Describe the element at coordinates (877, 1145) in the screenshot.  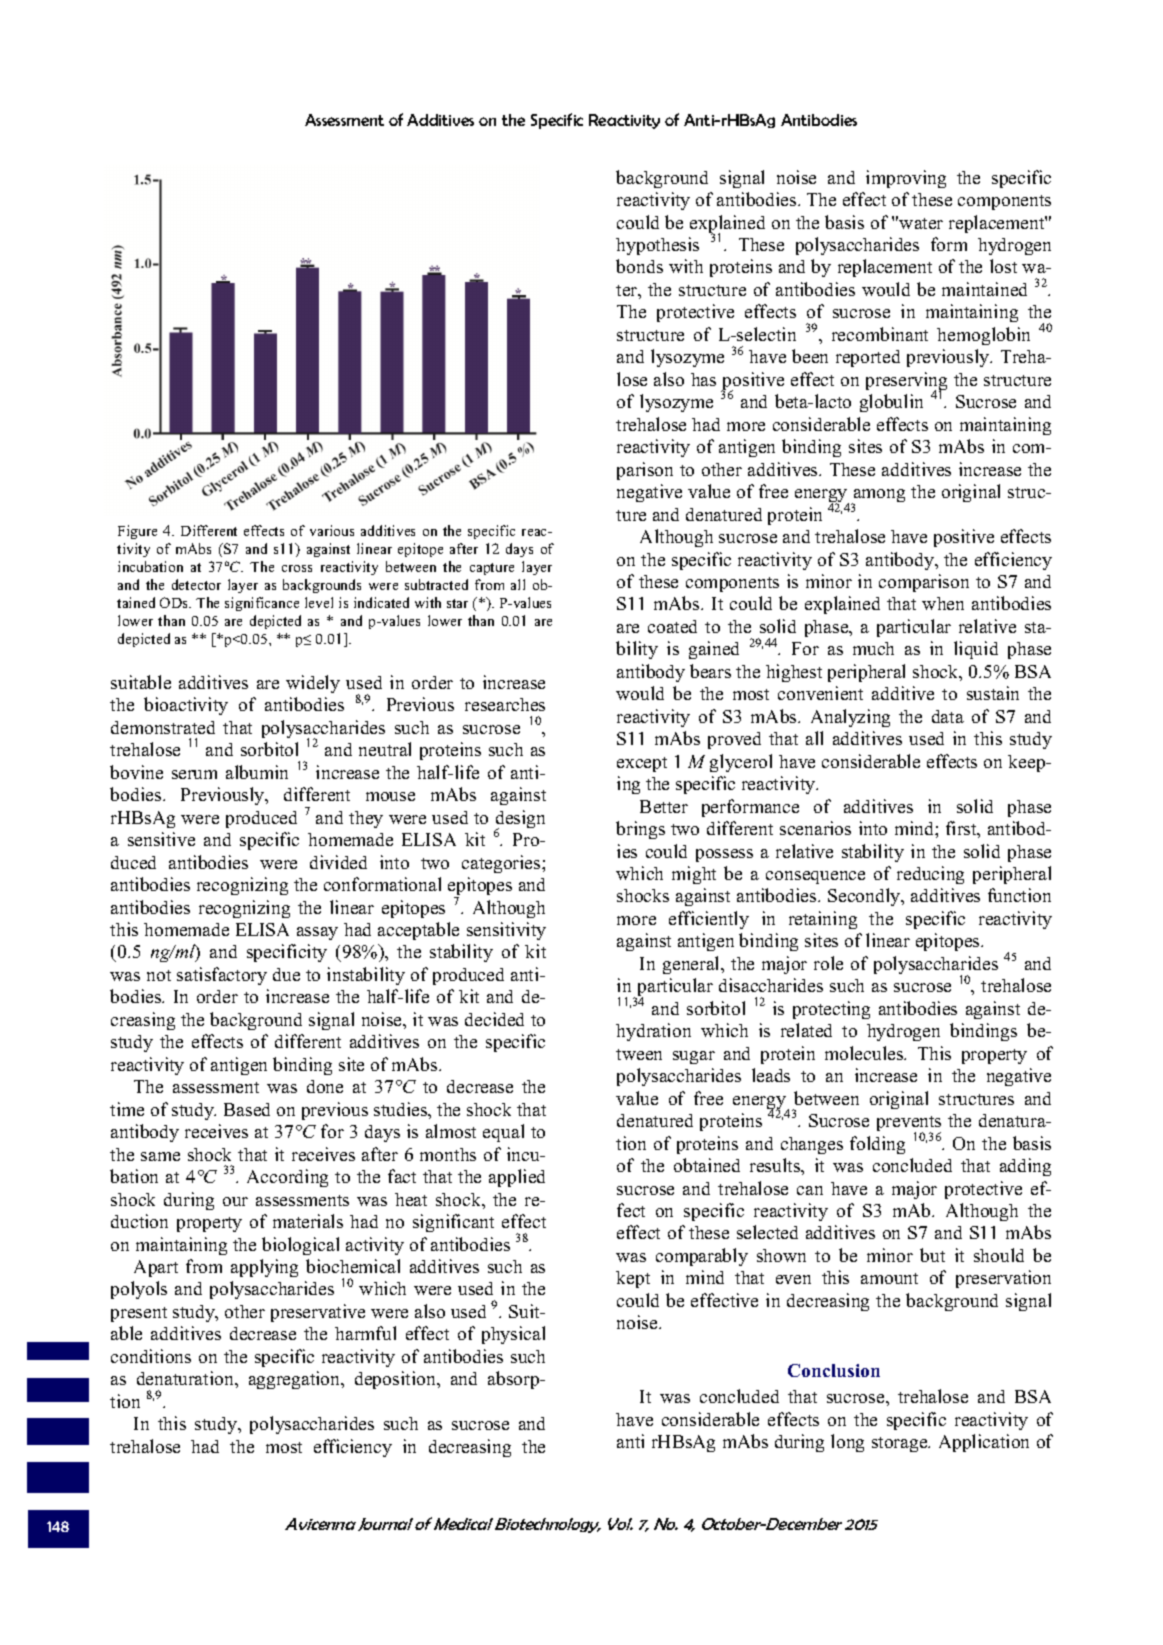
I see `folding` at that location.
